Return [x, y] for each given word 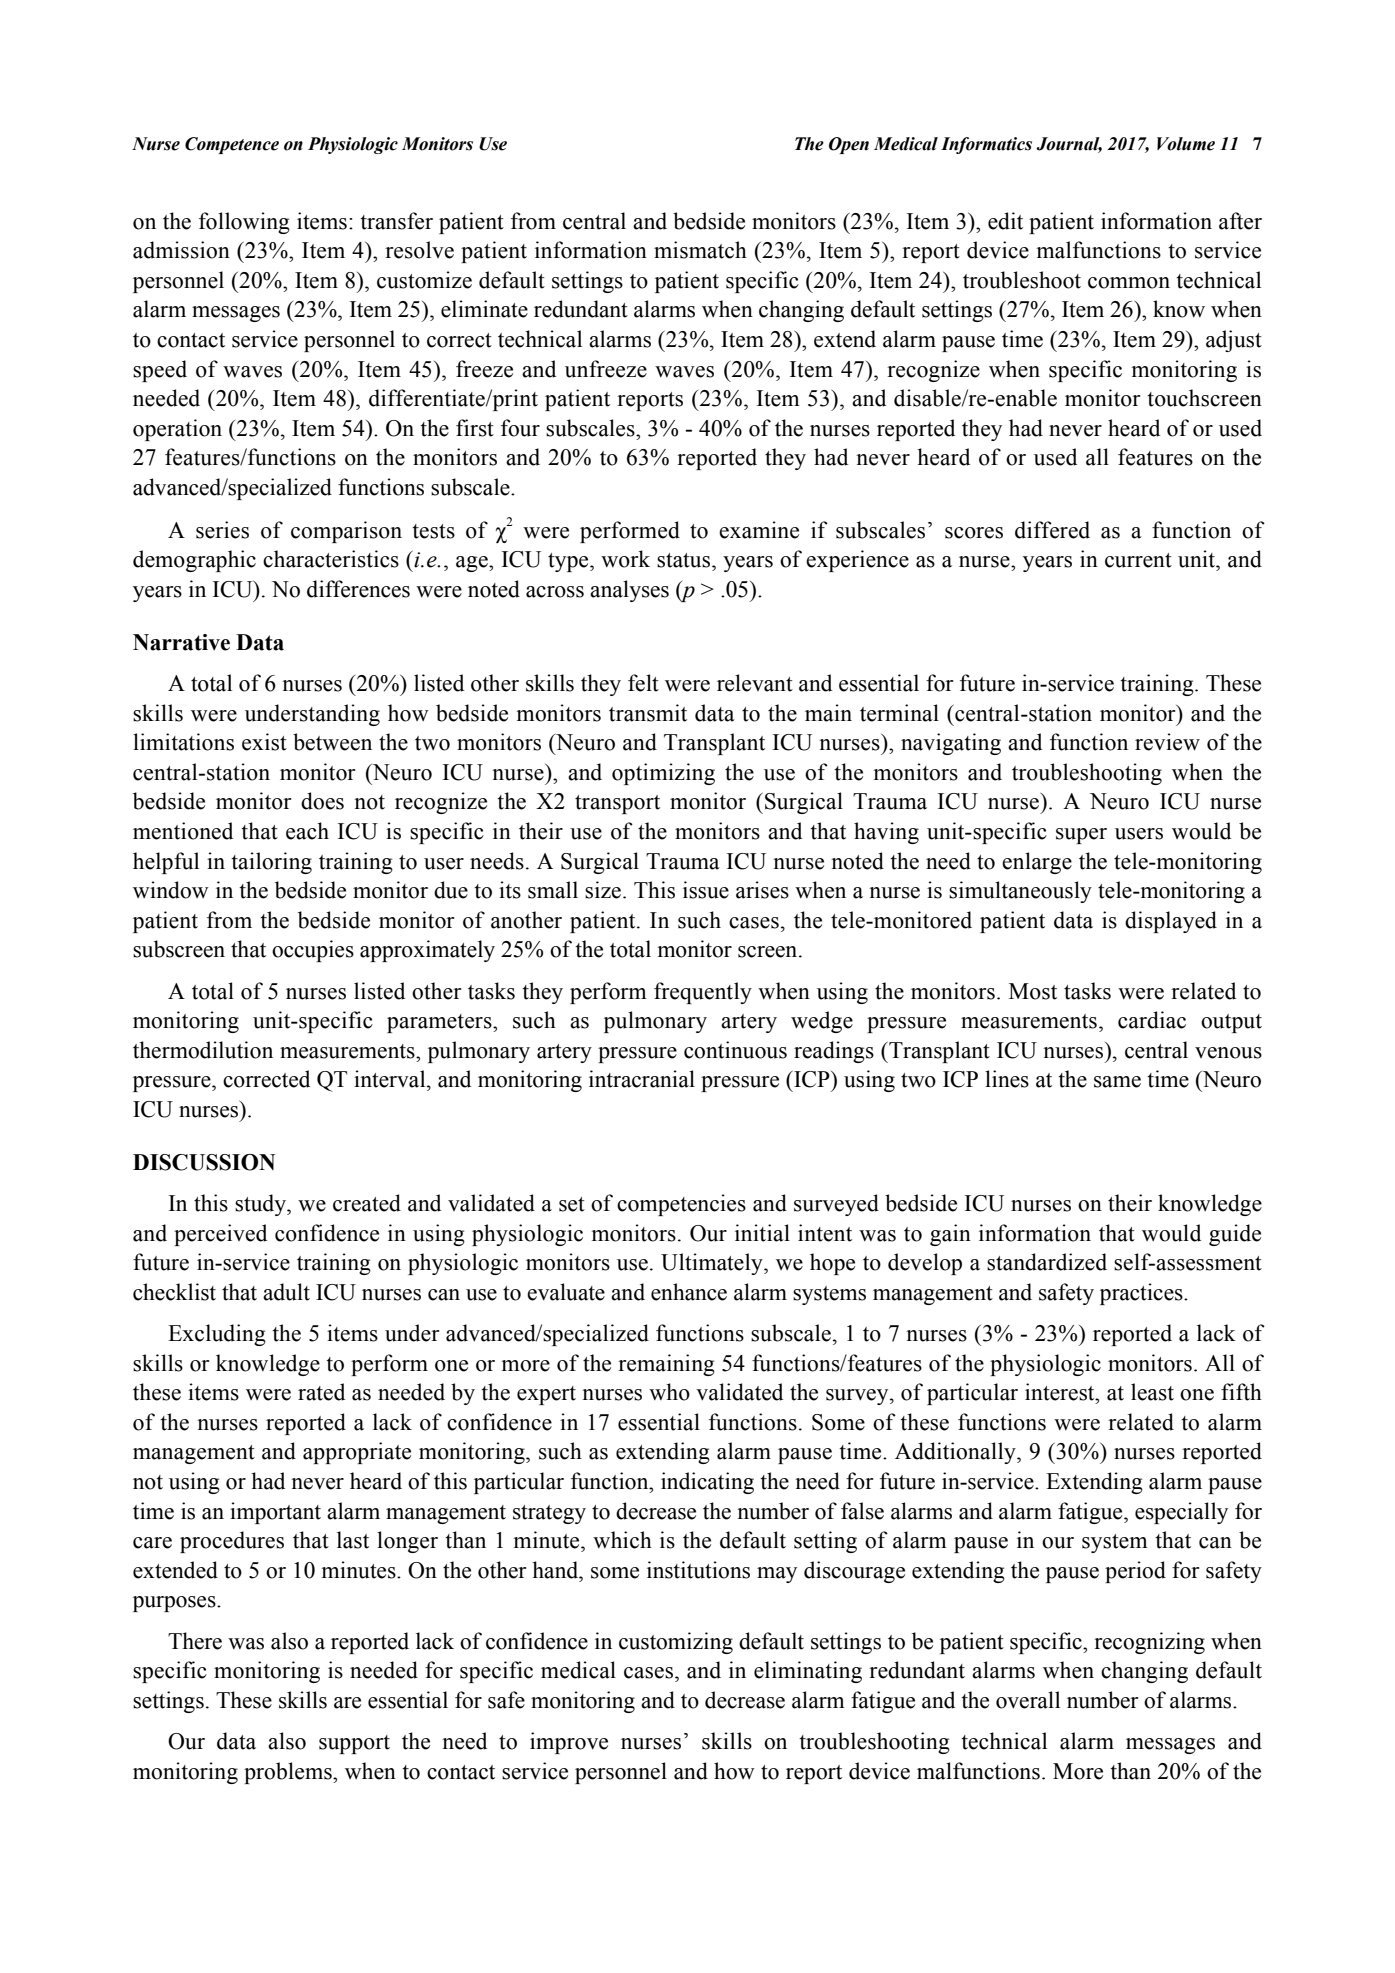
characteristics [331, 559]
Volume [1186, 144]
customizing [676, 1643]
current [1138, 560]
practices [1142, 1294]
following [244, 223]
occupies [313, 951]
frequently [703, 993]
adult [286, 1292]
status [685, 560]
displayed [1171, 922]
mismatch [700, 250]
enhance [689, 1292]
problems [289, 1773]
